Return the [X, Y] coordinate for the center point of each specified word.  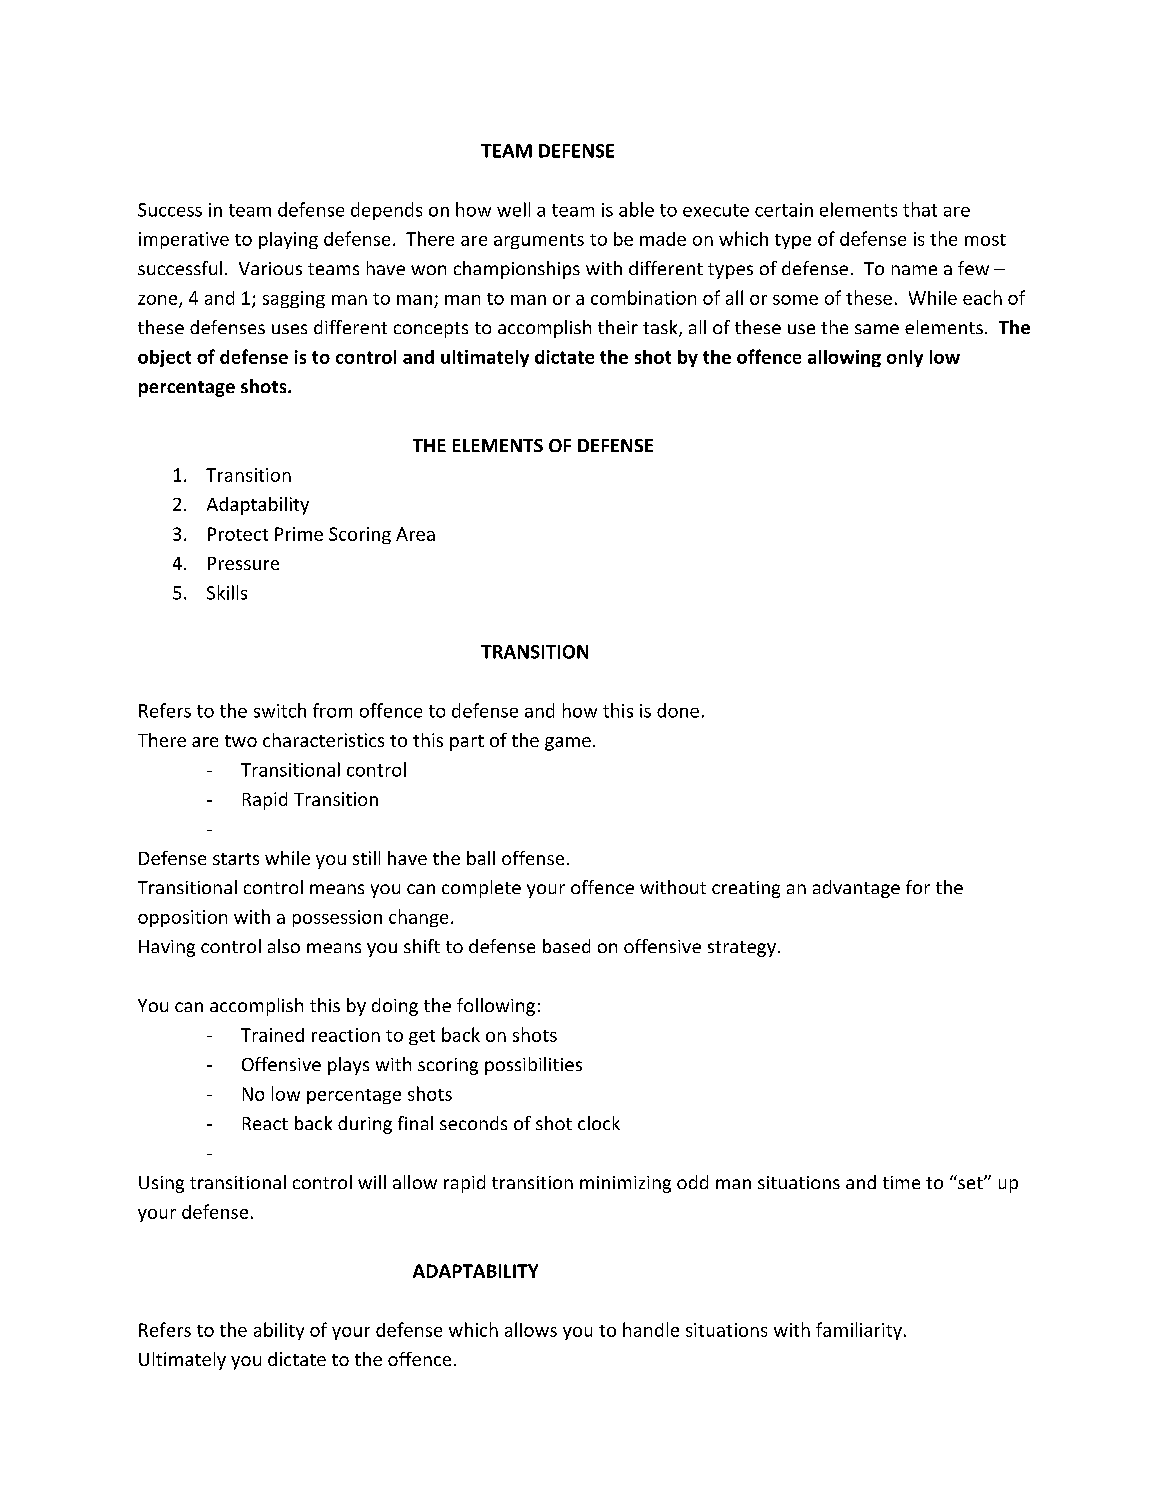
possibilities [533, 1066]
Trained [272, 1035]
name [914, 270]
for [918, 887]
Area [415, 534]
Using [161, 1184]
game [568, 744]
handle [651, 1329]
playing [288, 240]
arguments [539, 241]
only [905, 358]
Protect [238, 534]
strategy [742, 949]
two [241, 741]
